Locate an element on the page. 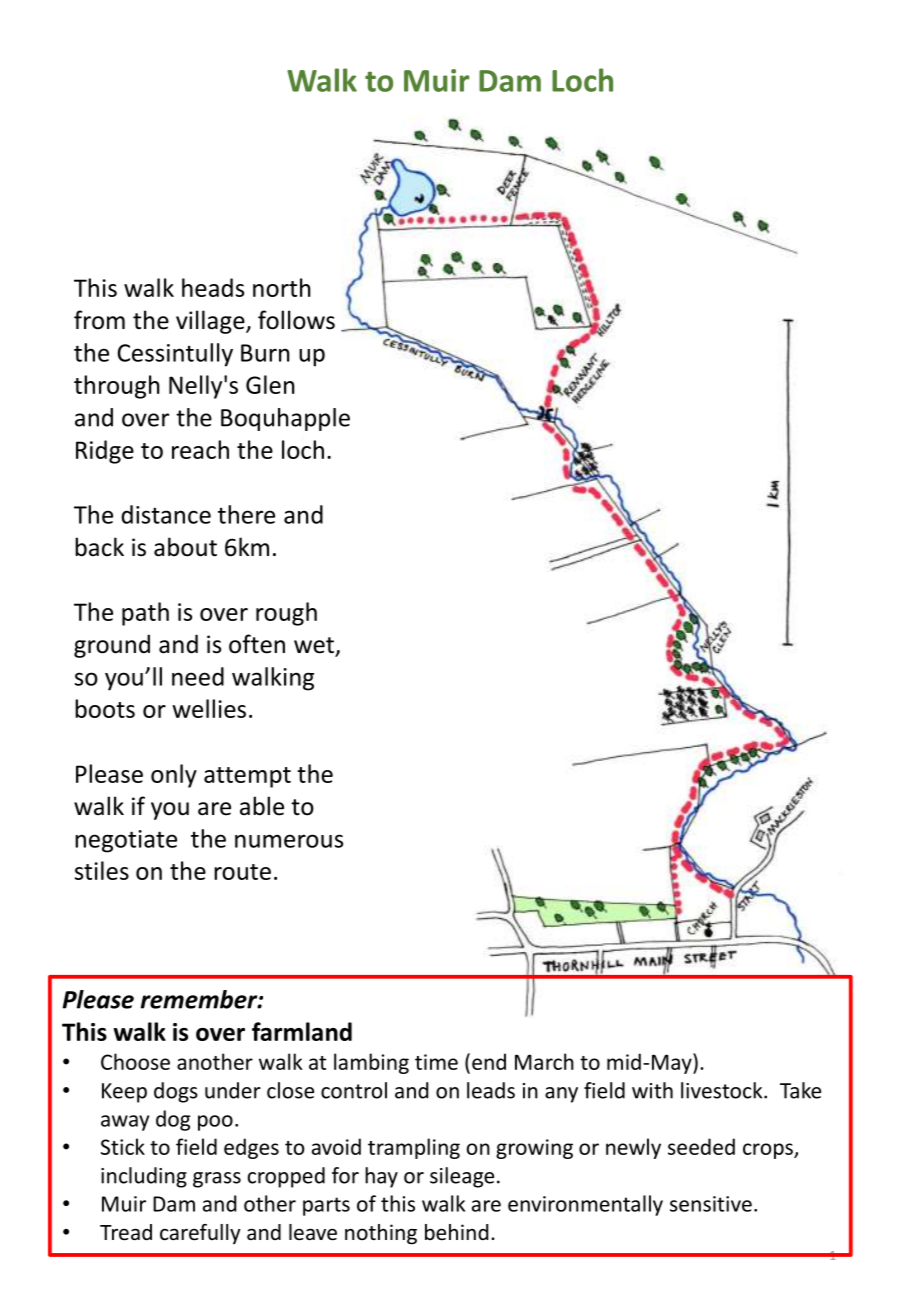 The width and height of the page is (911, 1316). behind is located at coordinates (456, 1232).
